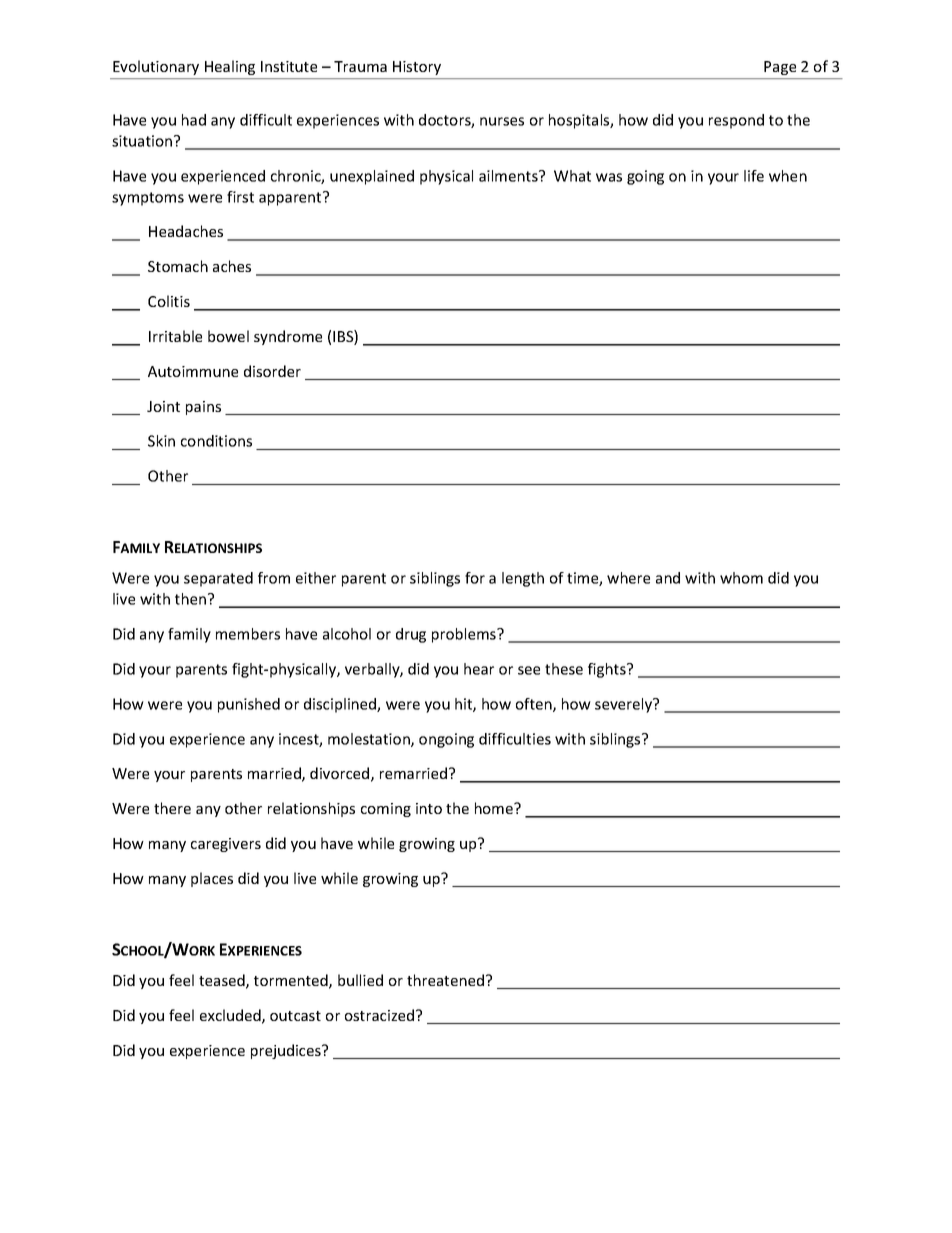  Describe the element at coordinates (502, 121) in the page. I see `nurses` at that location.
